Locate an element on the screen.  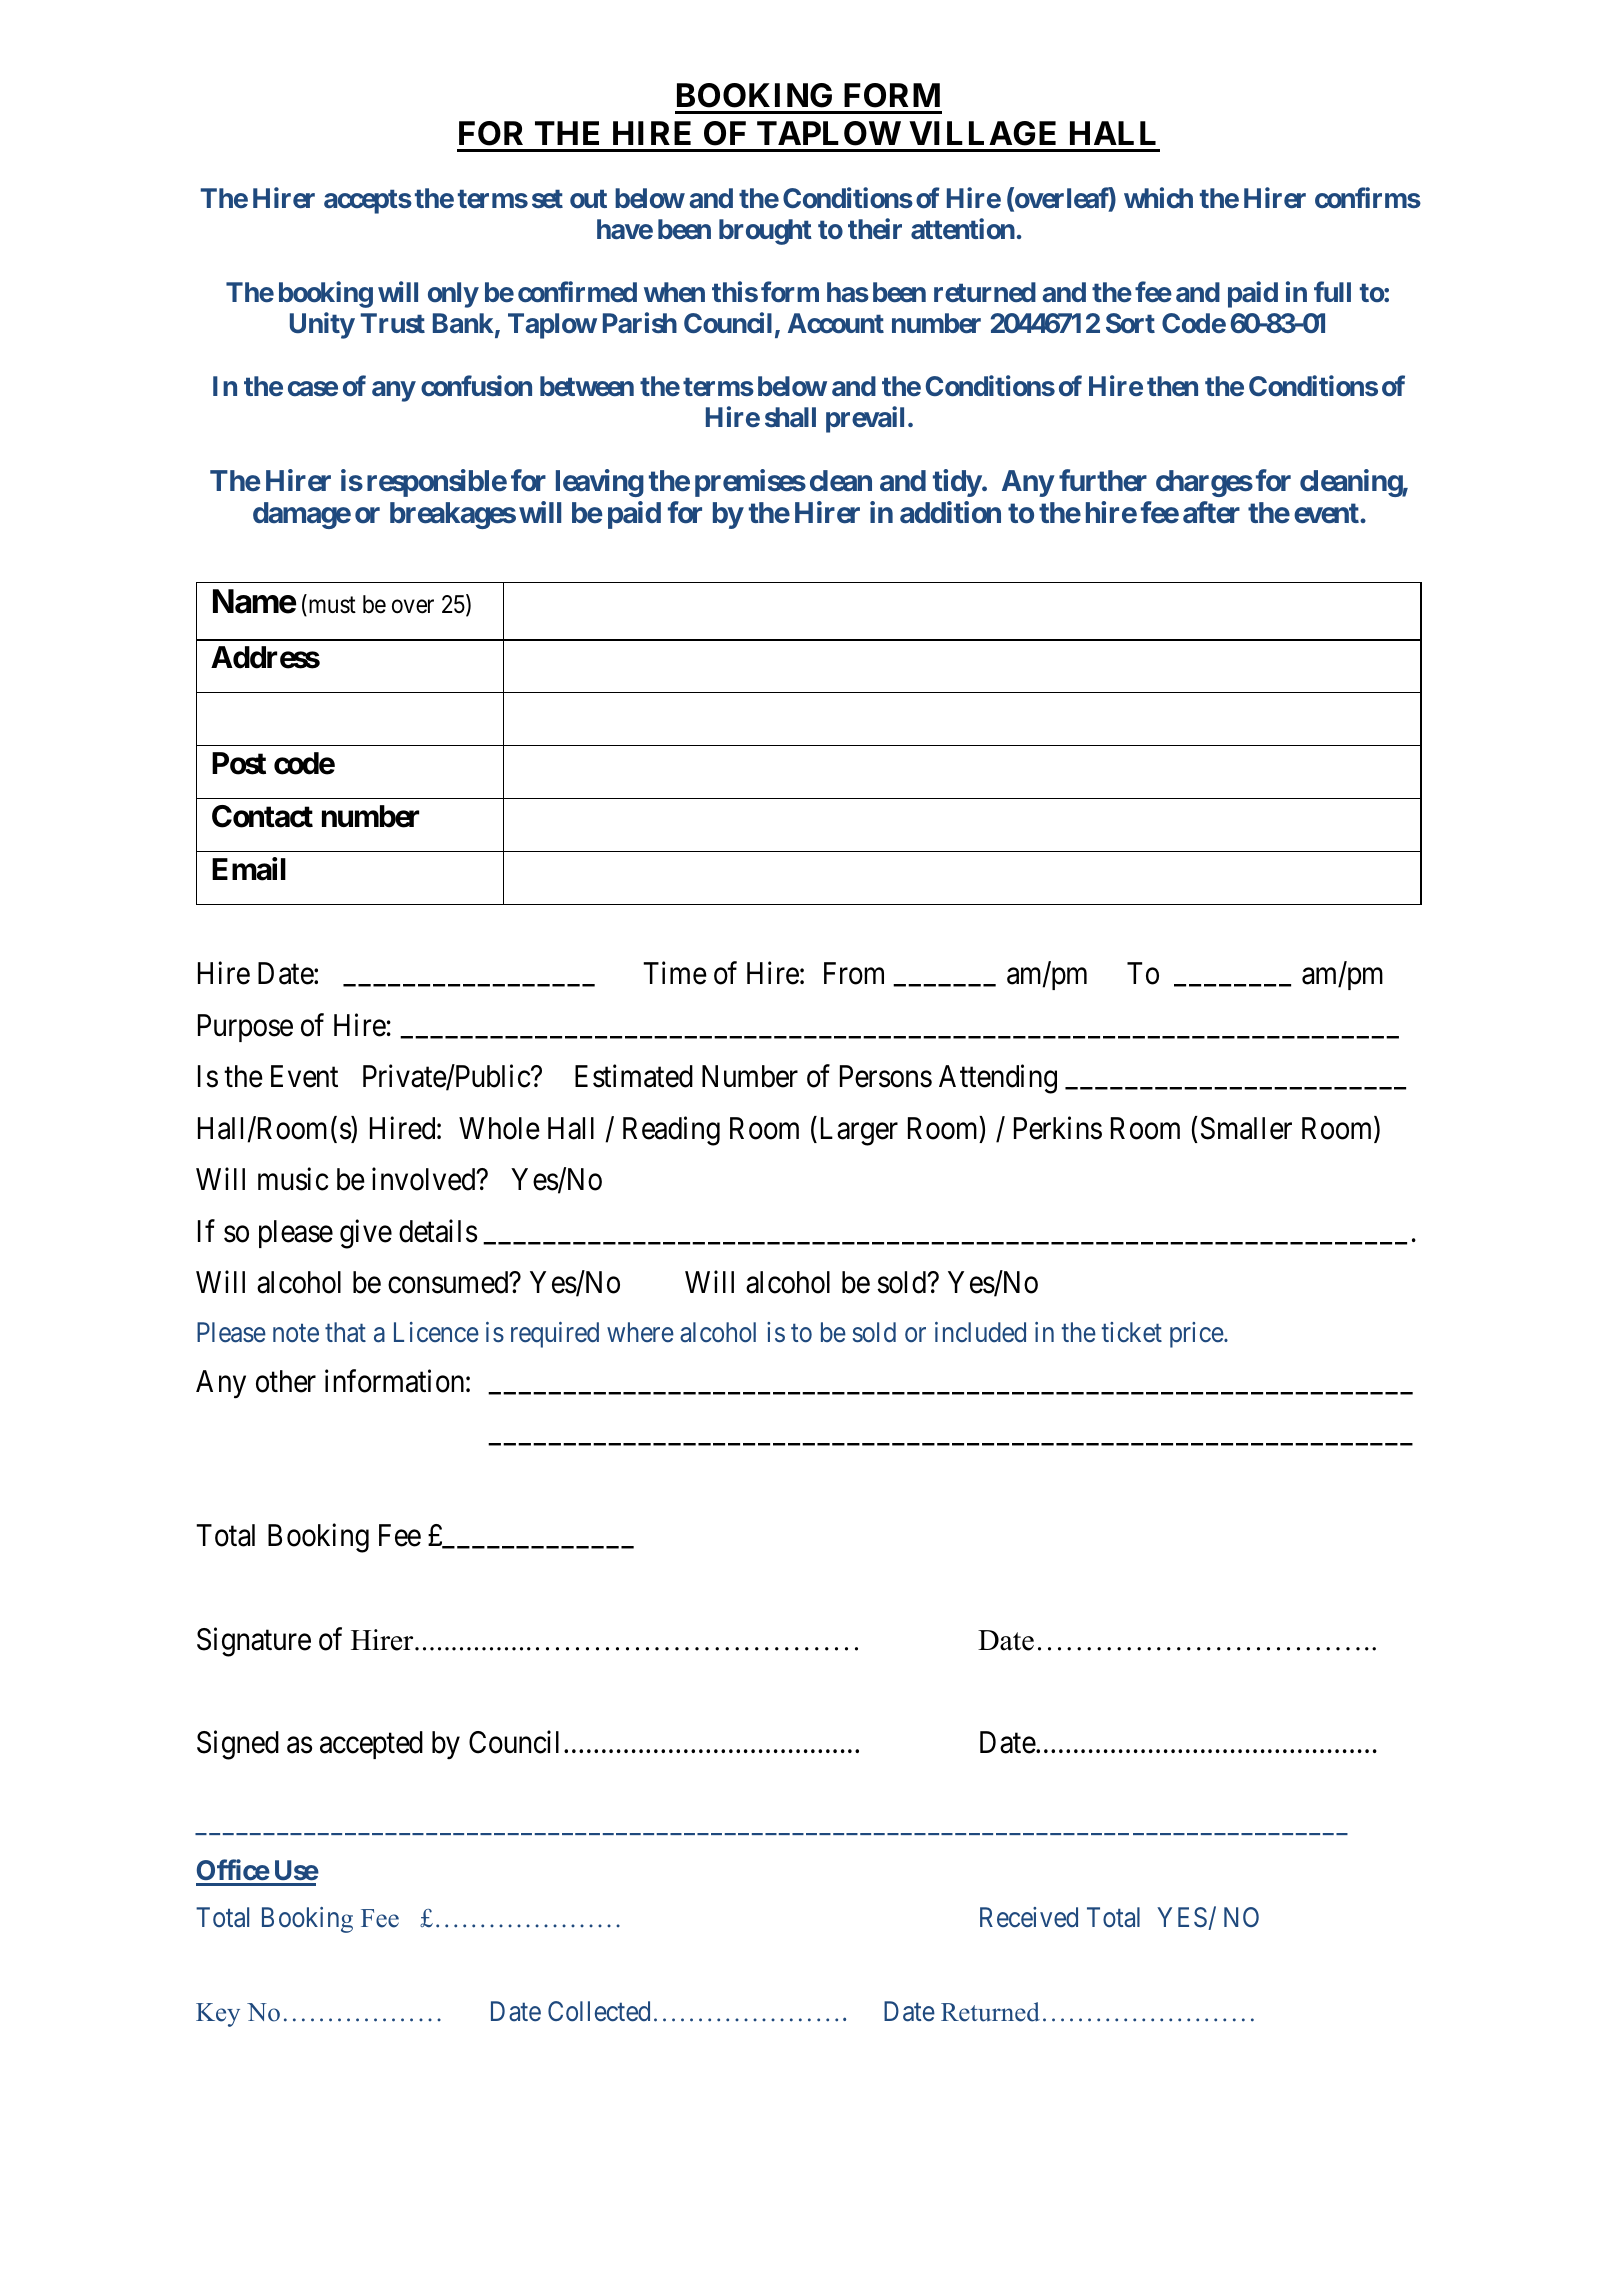
only is located at coordinates (453, 295).
